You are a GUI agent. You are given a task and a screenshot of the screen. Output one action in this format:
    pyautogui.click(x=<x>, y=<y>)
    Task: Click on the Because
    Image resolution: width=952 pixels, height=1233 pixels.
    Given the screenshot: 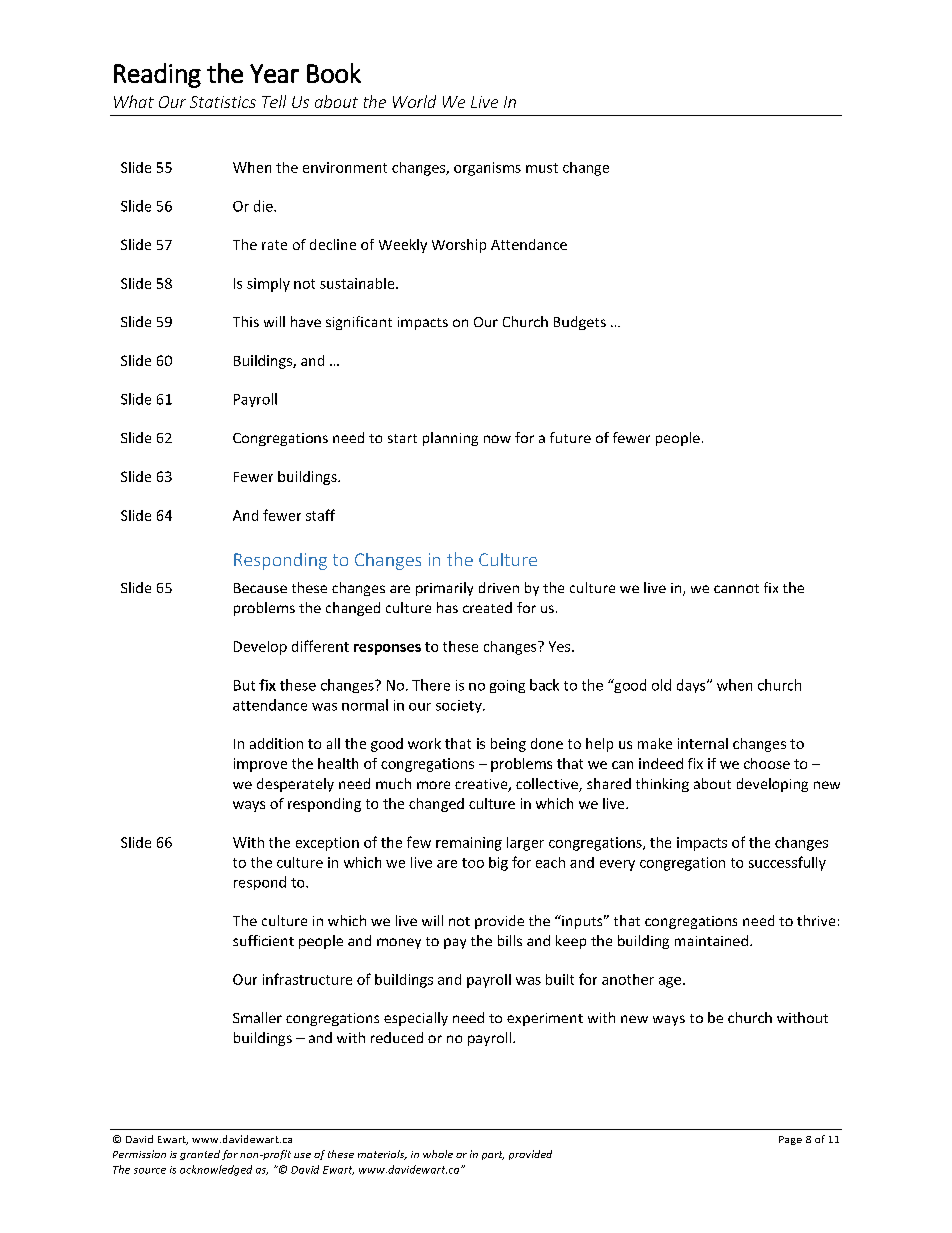 What is the action you would take?
    pyautogui.click(x=260, y=588)
